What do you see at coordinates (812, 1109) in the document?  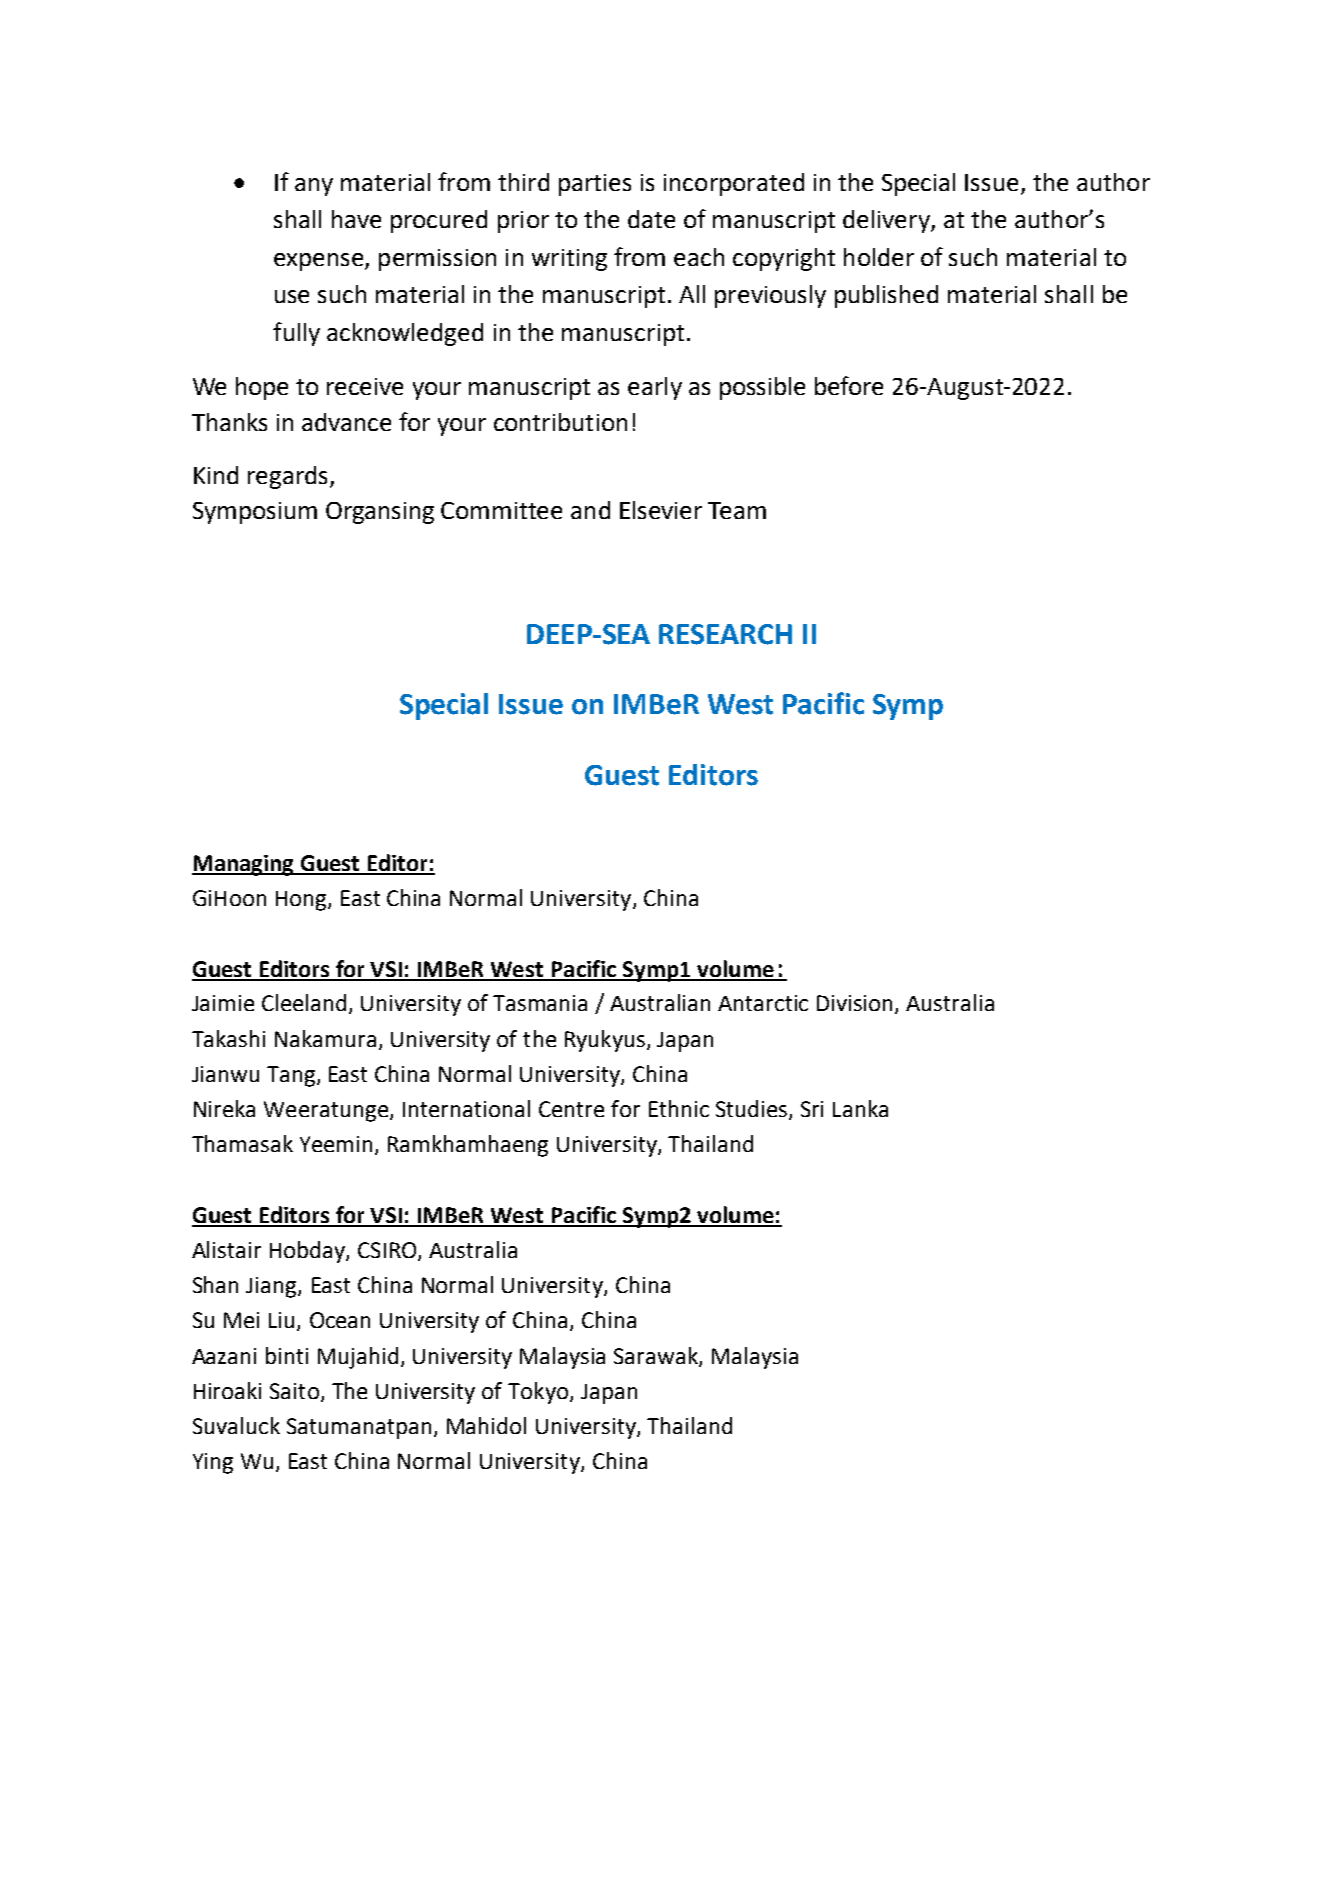 I see `Sri` at bounding box center [812, 1109].
